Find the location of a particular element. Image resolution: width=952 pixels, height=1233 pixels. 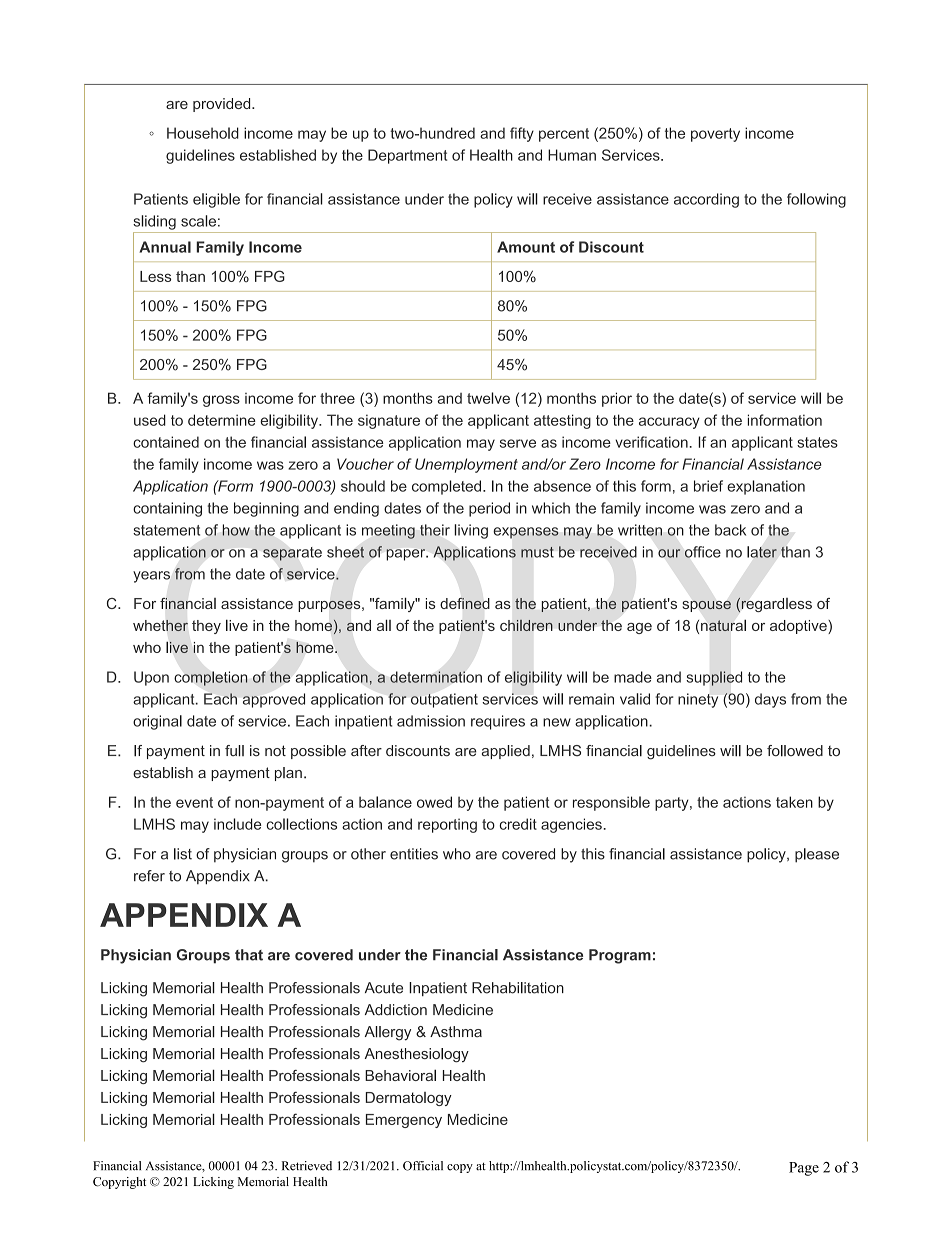

fifty is located at coordinates (522, 134).
